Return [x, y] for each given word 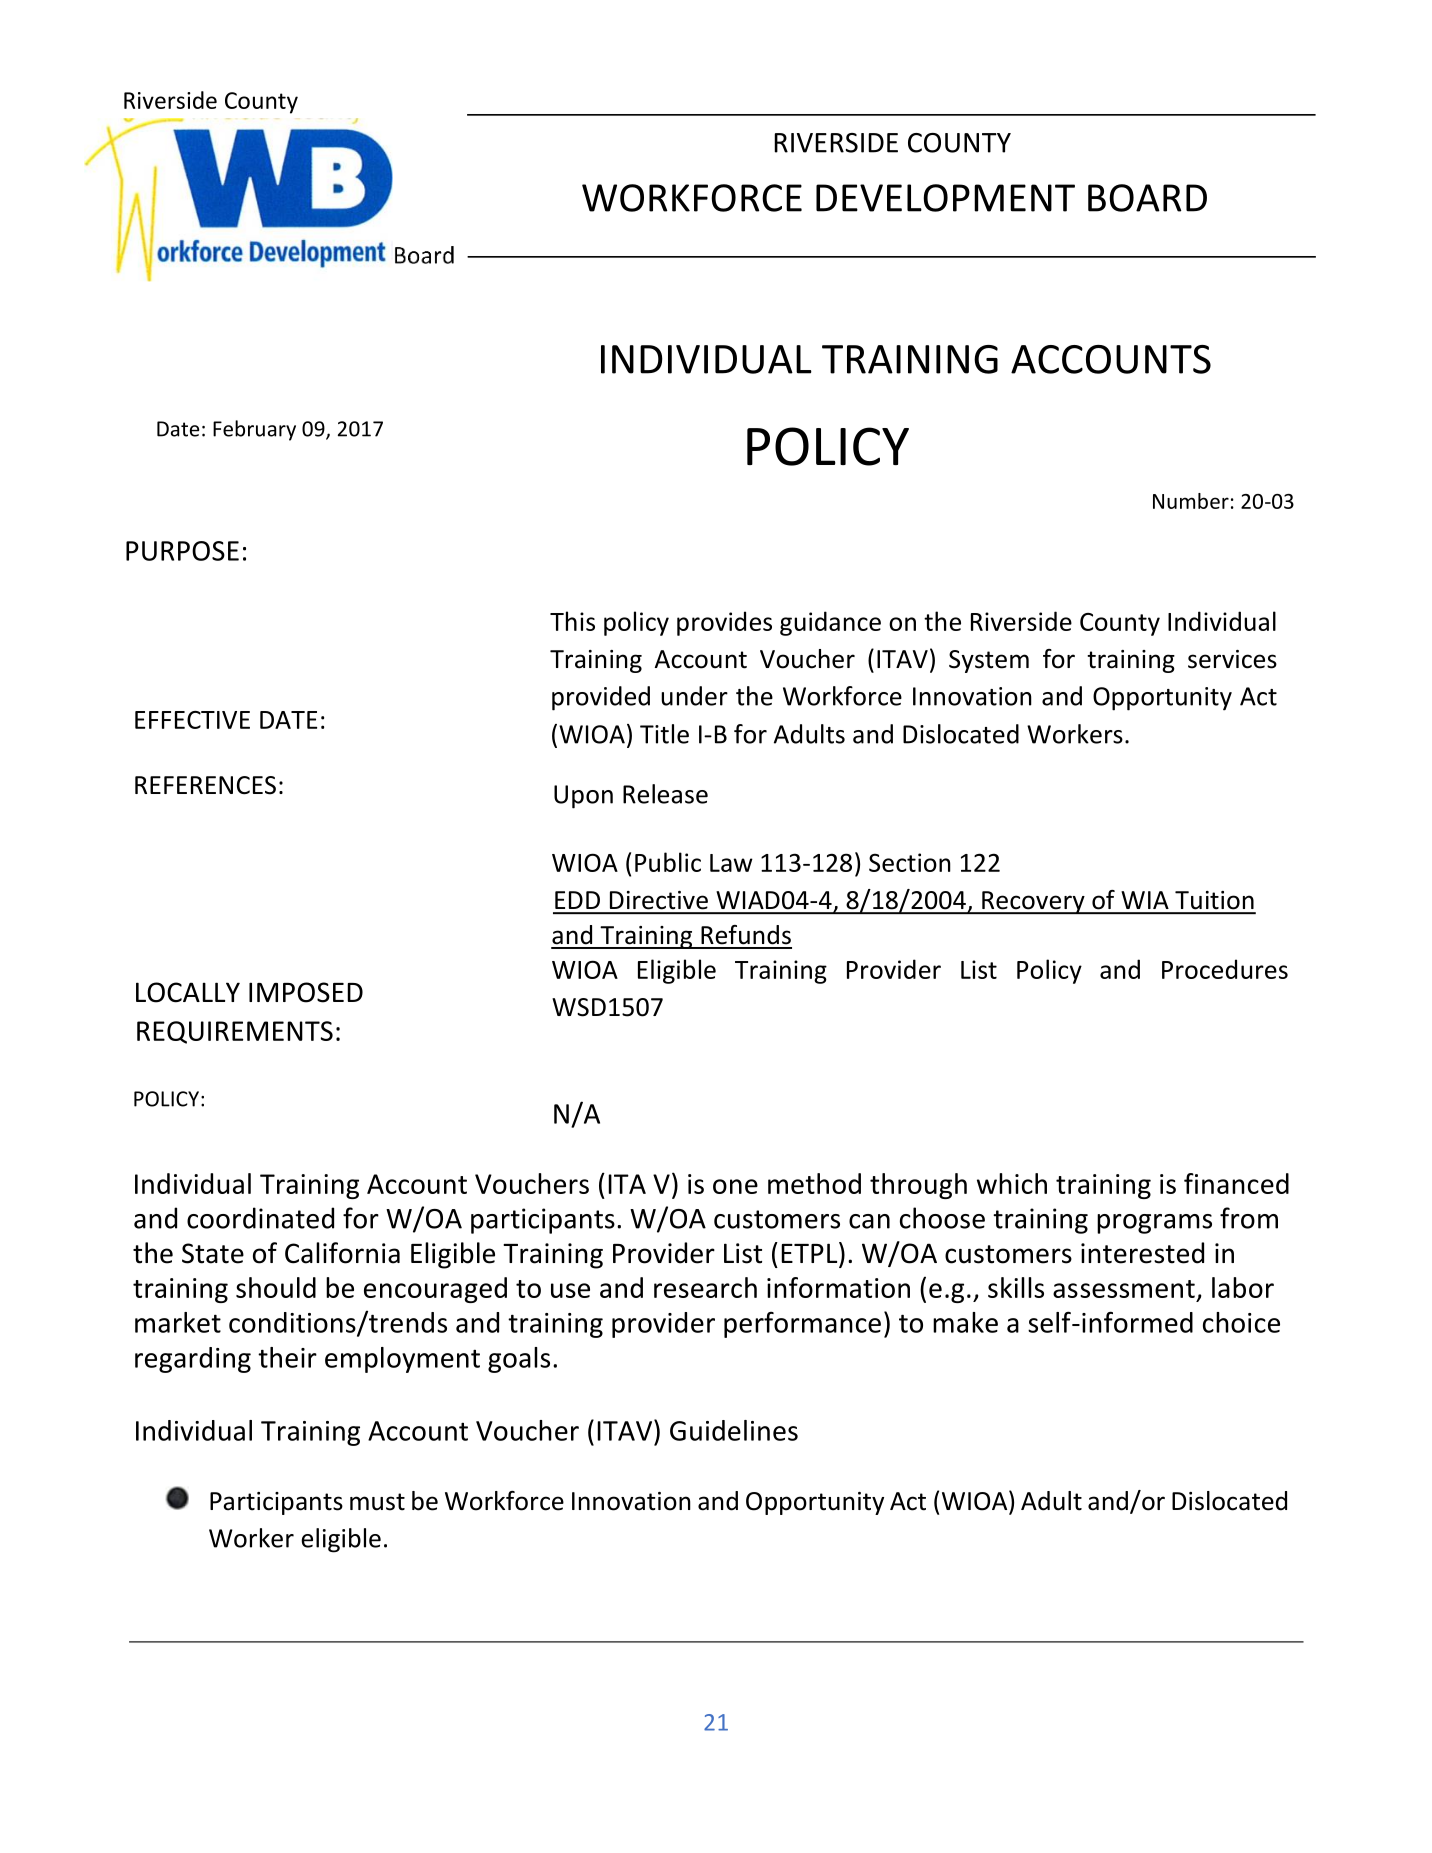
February [254, 430]
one [735, 1186]
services [1232, 659]
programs [1154, 1224]
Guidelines [734, 1430]
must [377, 1502]
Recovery [1033, 902]
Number [1191, 501]
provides [724, 623]
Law [731, 863]
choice [1241, 1322]
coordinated [260, 1218]
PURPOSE [182, 551]
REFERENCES [205, 785]
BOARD [1147, 198]
